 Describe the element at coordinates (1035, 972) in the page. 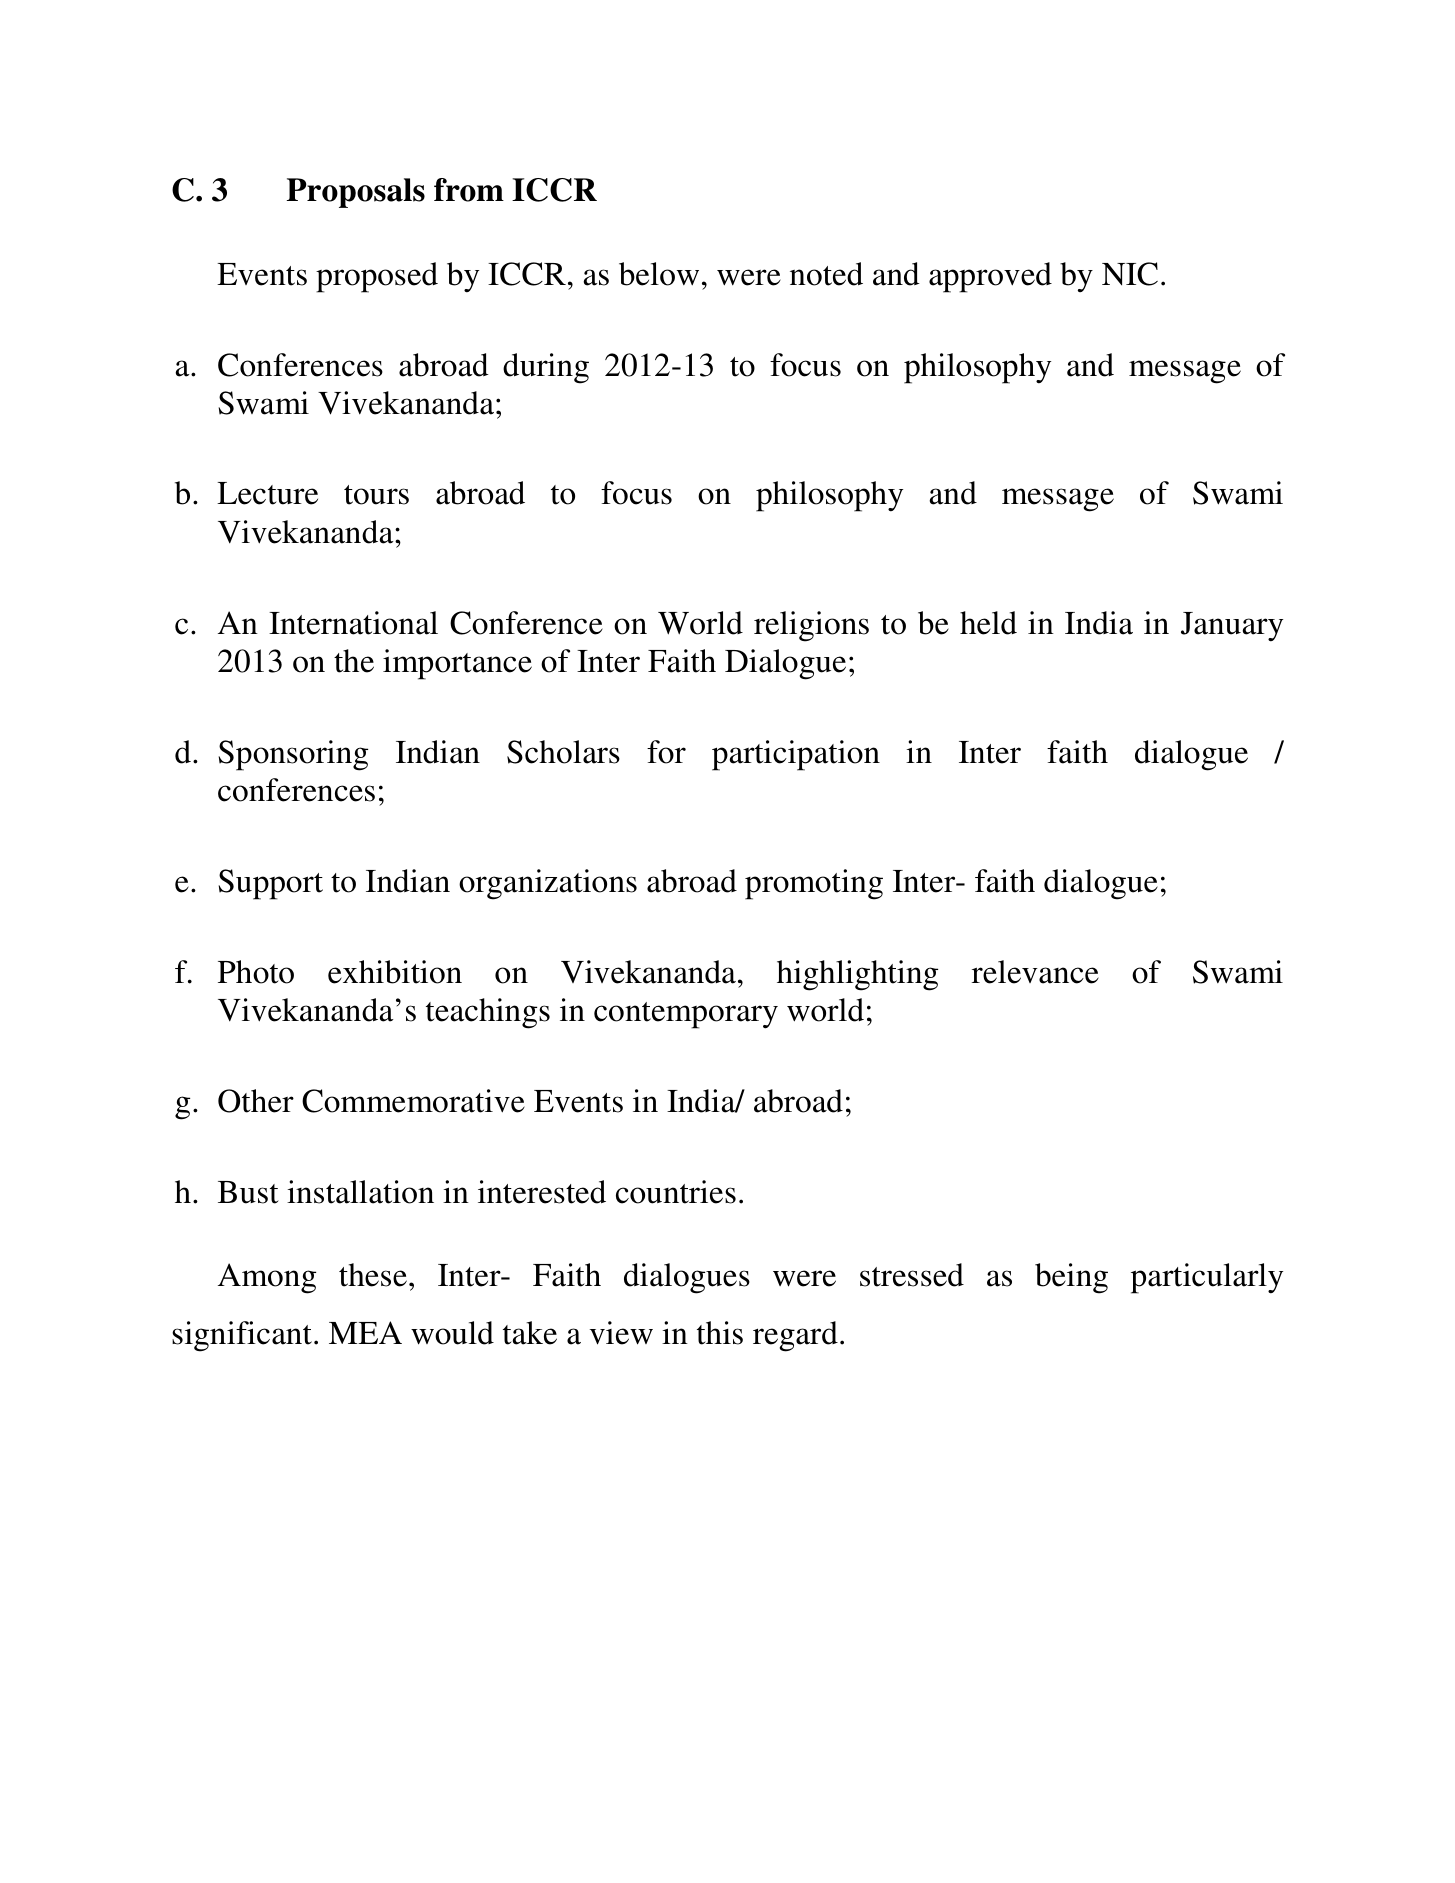

I see `relevance` at that location.
